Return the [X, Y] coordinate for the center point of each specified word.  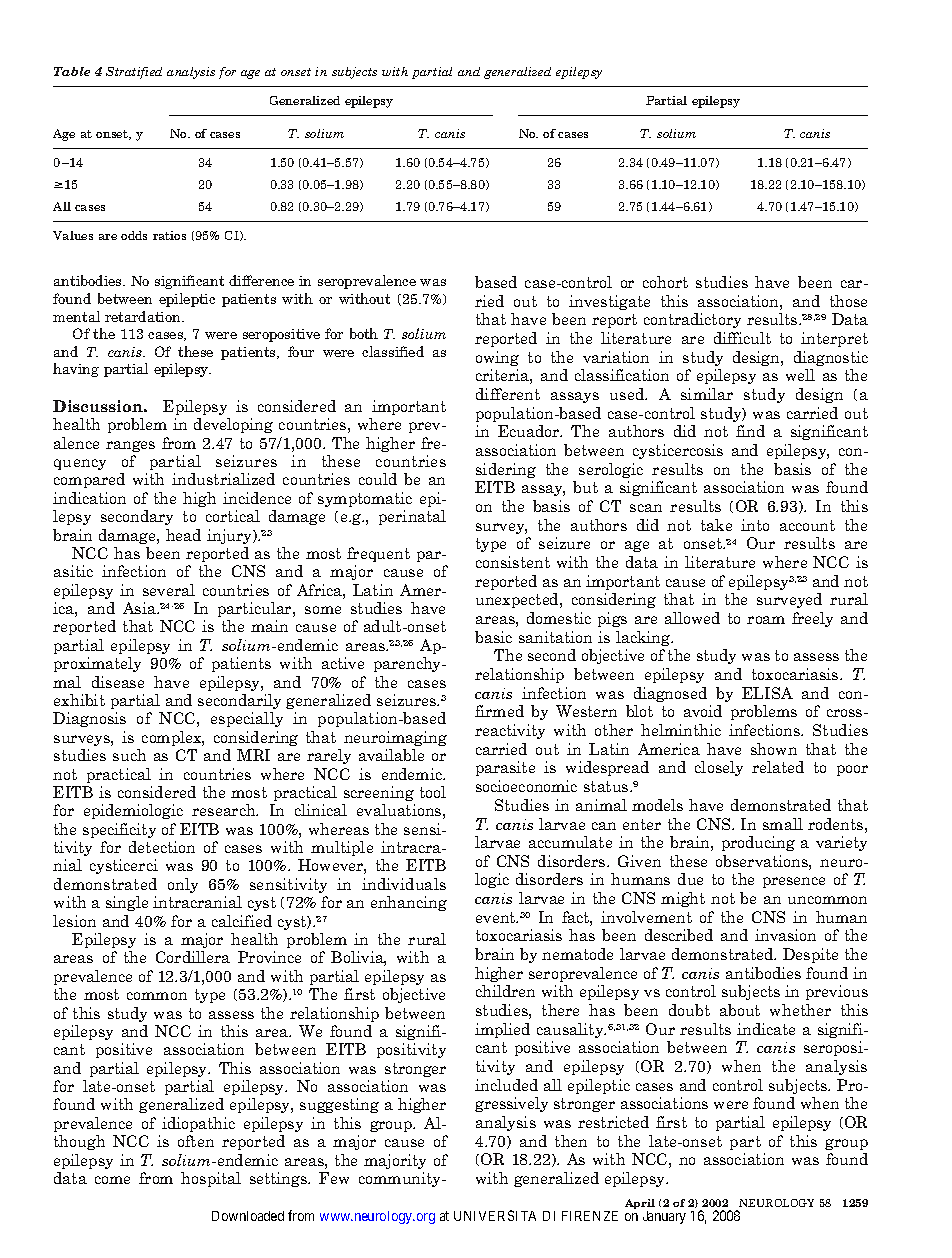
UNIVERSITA [495, 1215]
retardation [144, 316]
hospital [211, 1179]
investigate [609, 302]
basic [493, 637]
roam [766, 620]
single [127, 903]
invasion [785, 935]
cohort [665, 282]
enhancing [409, 903]
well [800, 375]
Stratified [134, 73]
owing [497, 358]
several [169, 590]
